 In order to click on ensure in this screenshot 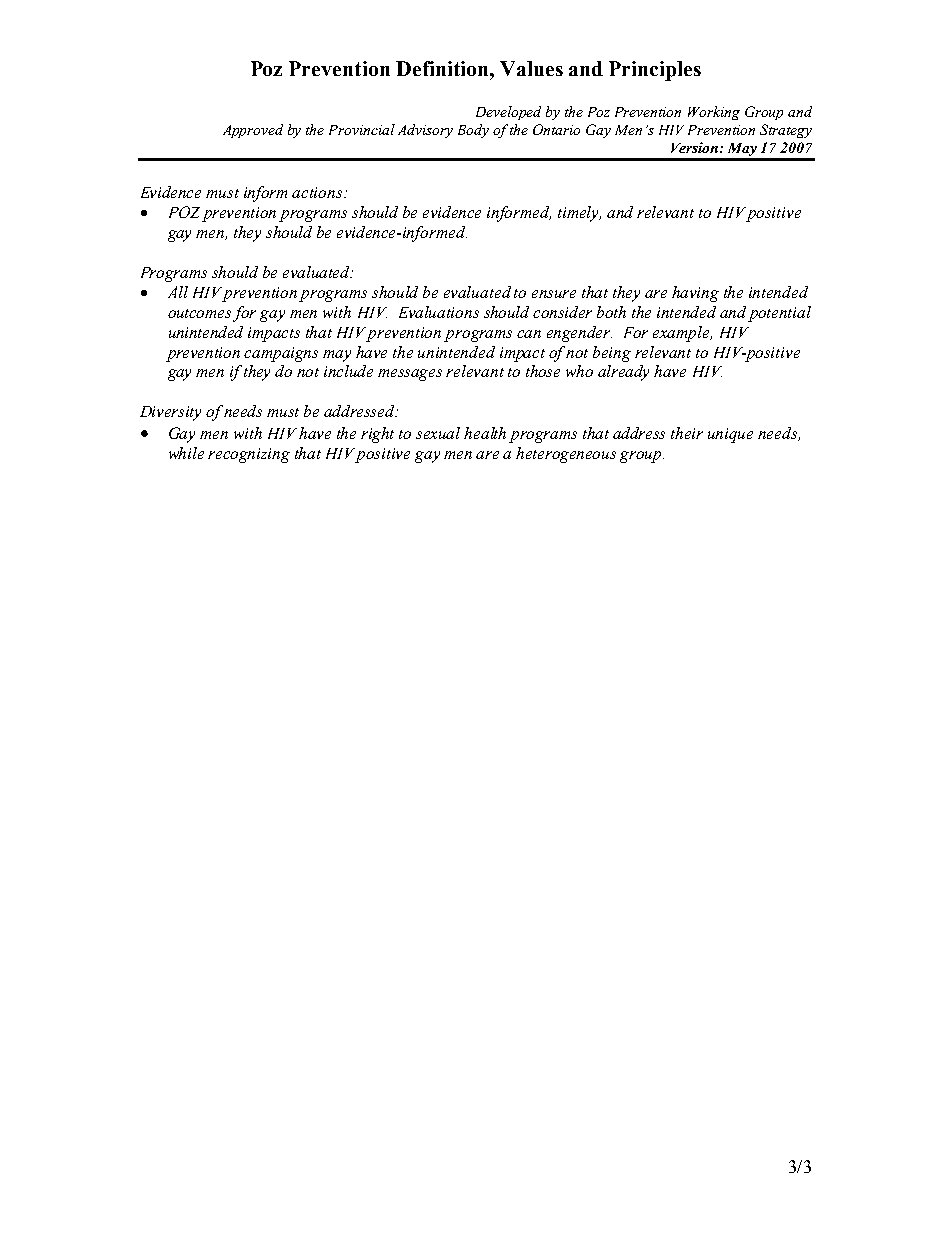, I will do `click(554, 294)`.
